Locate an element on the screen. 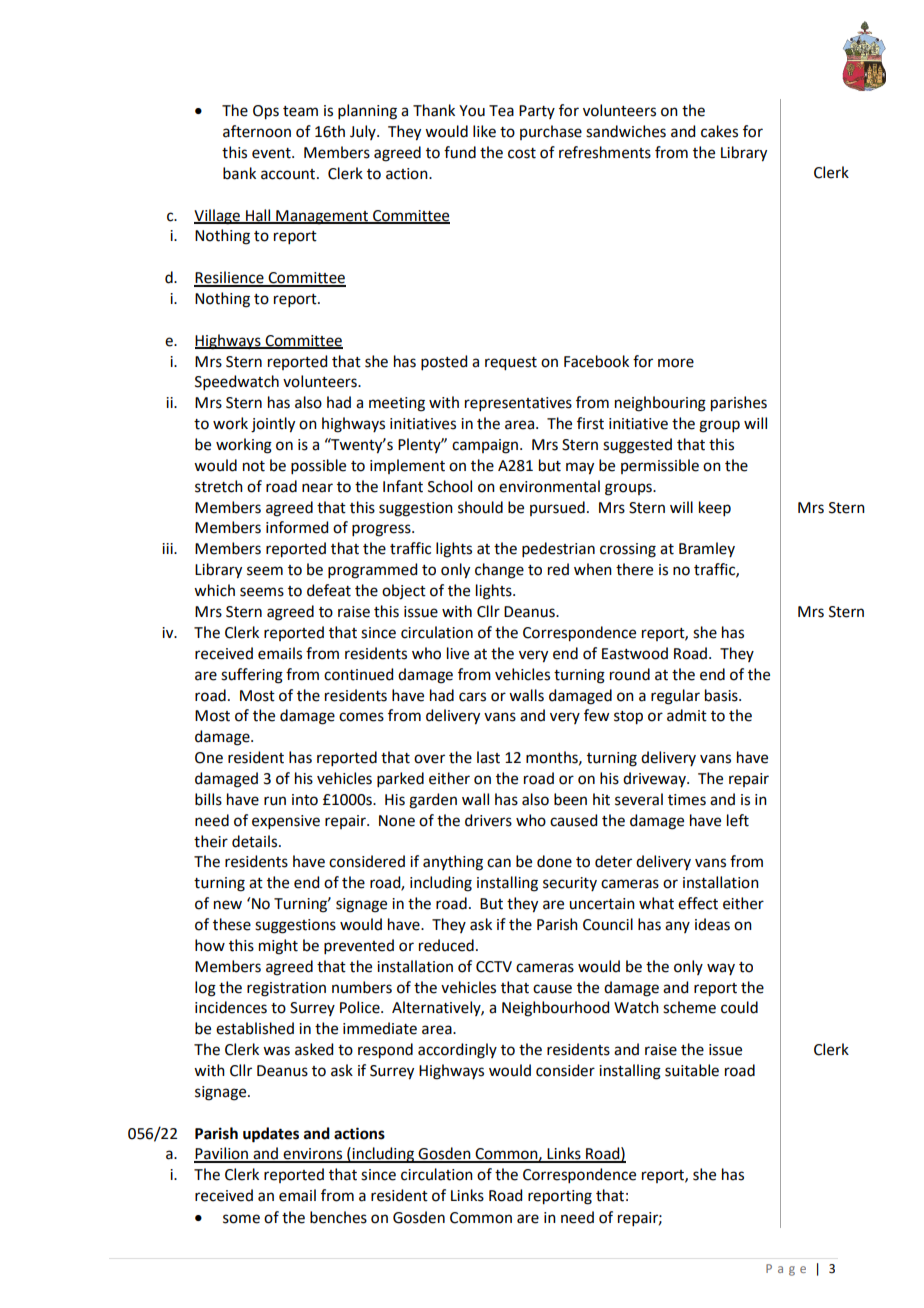 The width and height of the screenshot is (924, 1308). cars is located at coordinates (472, 697).
